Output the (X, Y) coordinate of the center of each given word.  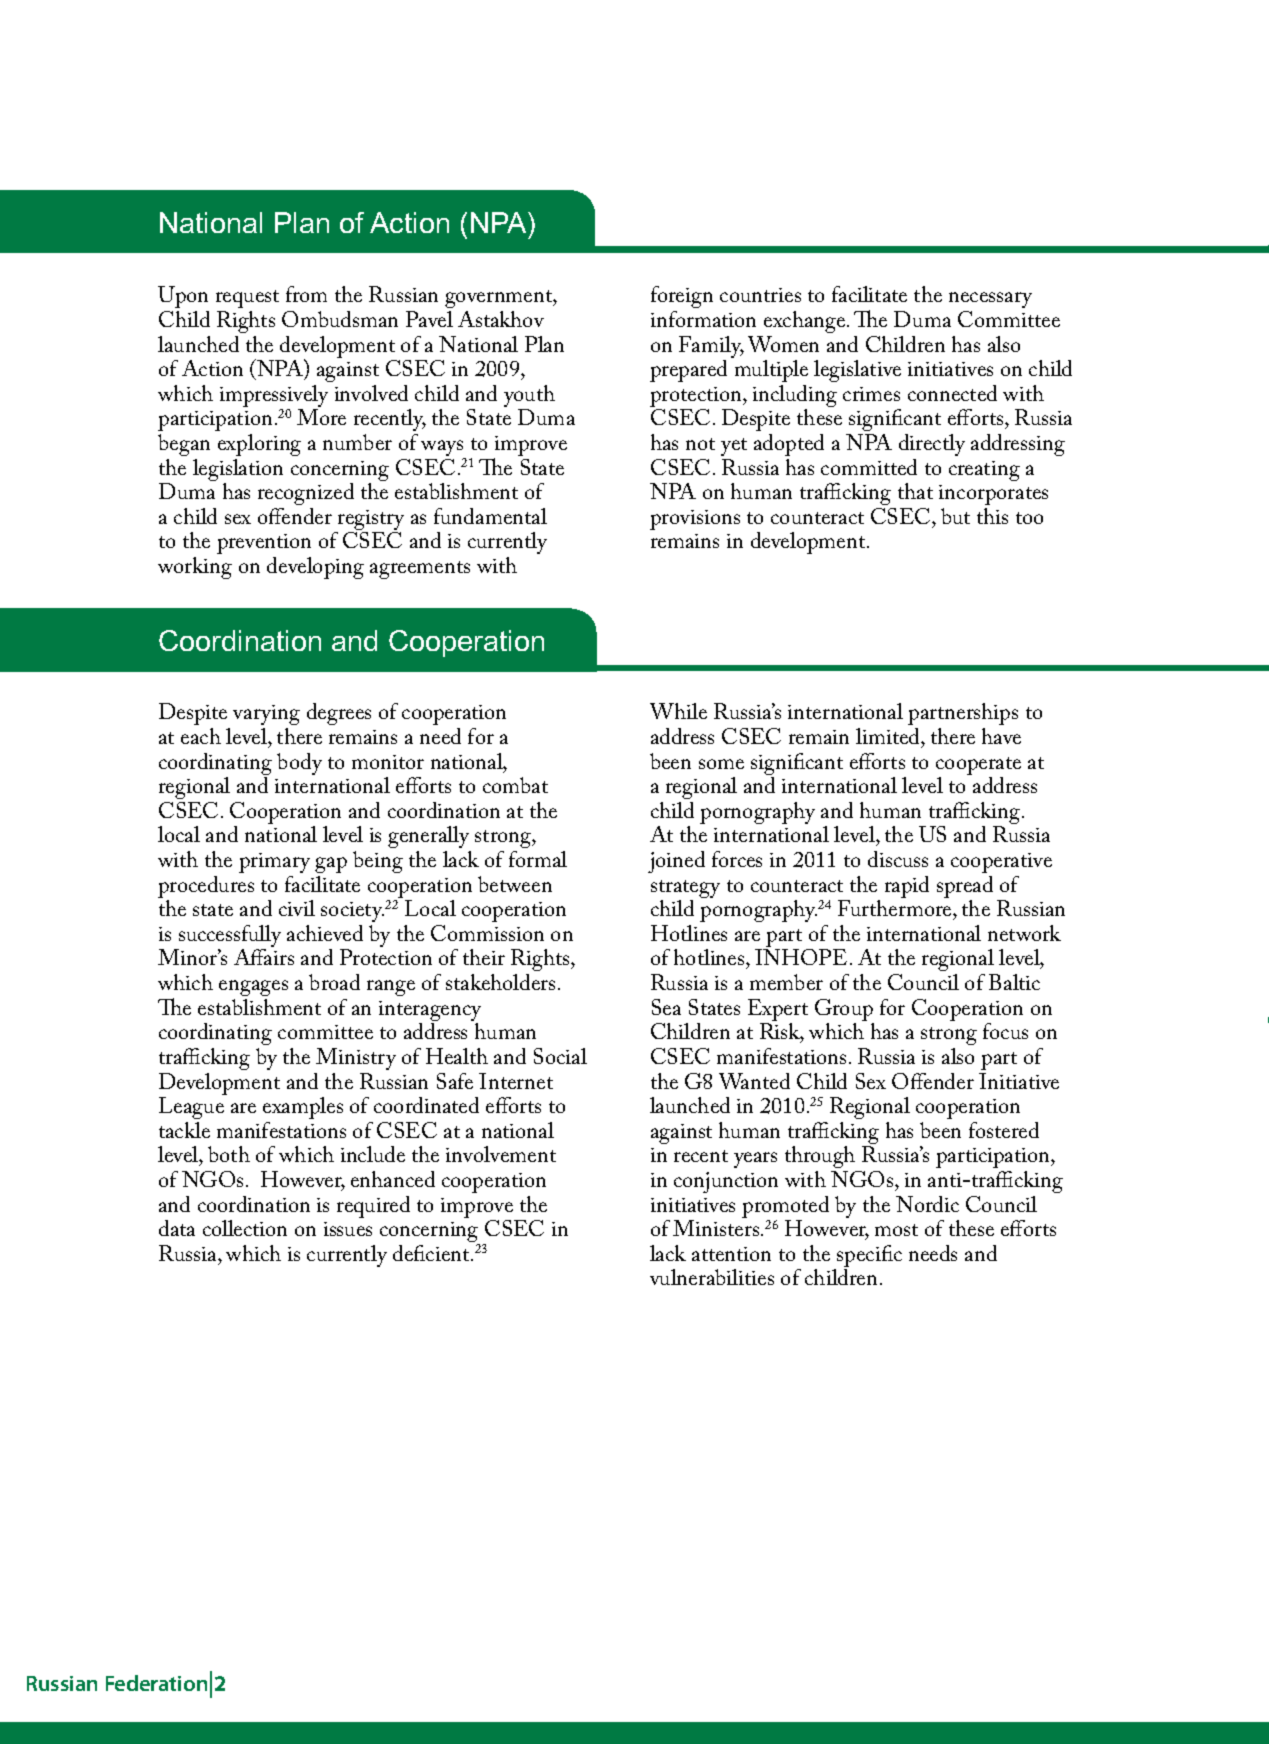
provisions (695, 520)
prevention (264, 546)
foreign (682, 297)
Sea (666, 1007)
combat (515, 785)
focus (1005, 1031)
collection (245, 1228)
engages (253, 988)
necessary (990, 300)
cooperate (978, 767)
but (955, 516)
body (299, 764)
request (247, 299)
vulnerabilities (712, 1277)
